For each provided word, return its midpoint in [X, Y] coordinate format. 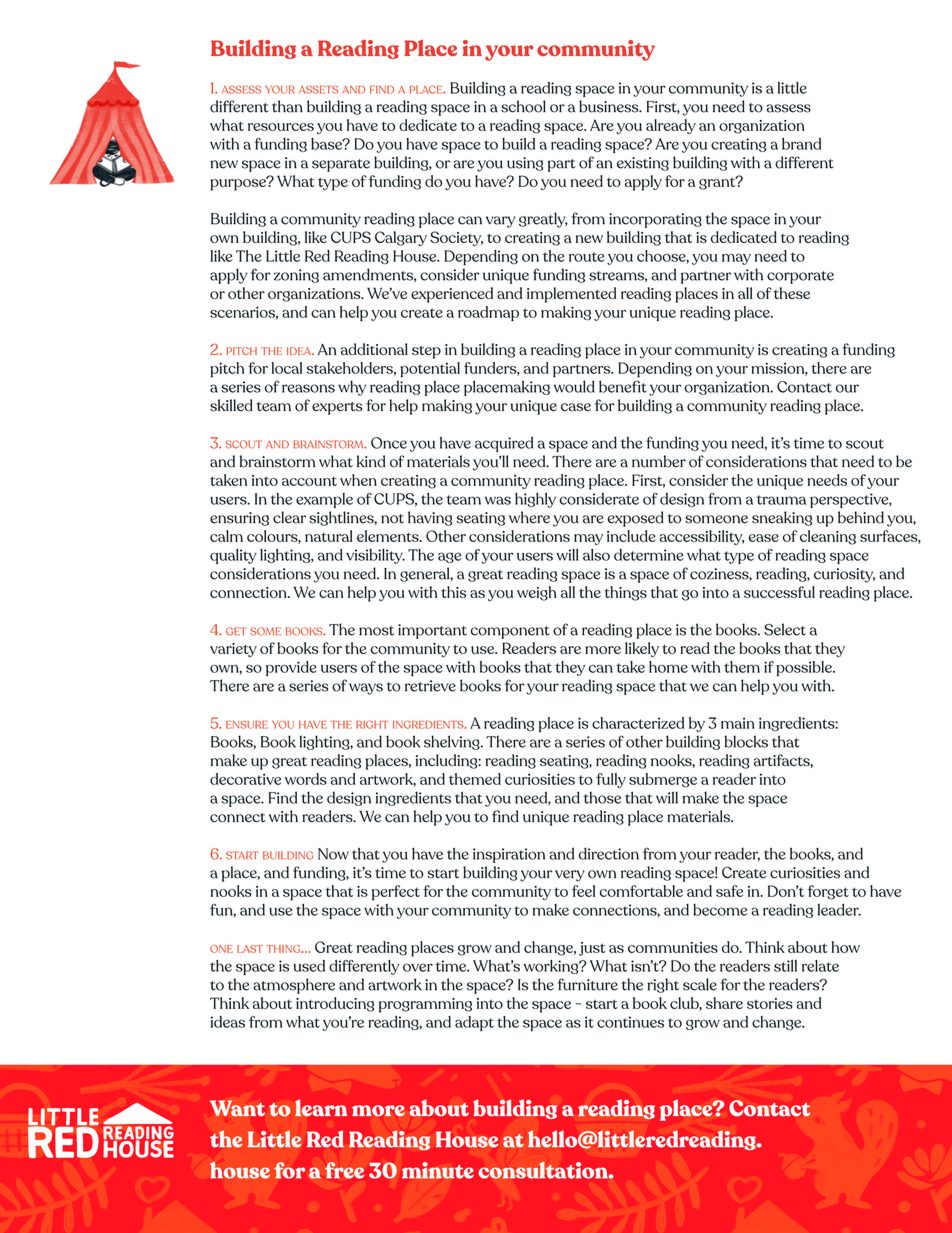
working [552, 967]
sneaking [782, 518]
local [287, 368]
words [306, 779]
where [529, 517]
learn [321, 1108]
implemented [571, 295]
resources [281, 127]
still [785, 966]
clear [289, 517]
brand [801, 144]
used [309, 966]
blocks [746, 741]
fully [611, 780]
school [523, 106]
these [792, 293]
